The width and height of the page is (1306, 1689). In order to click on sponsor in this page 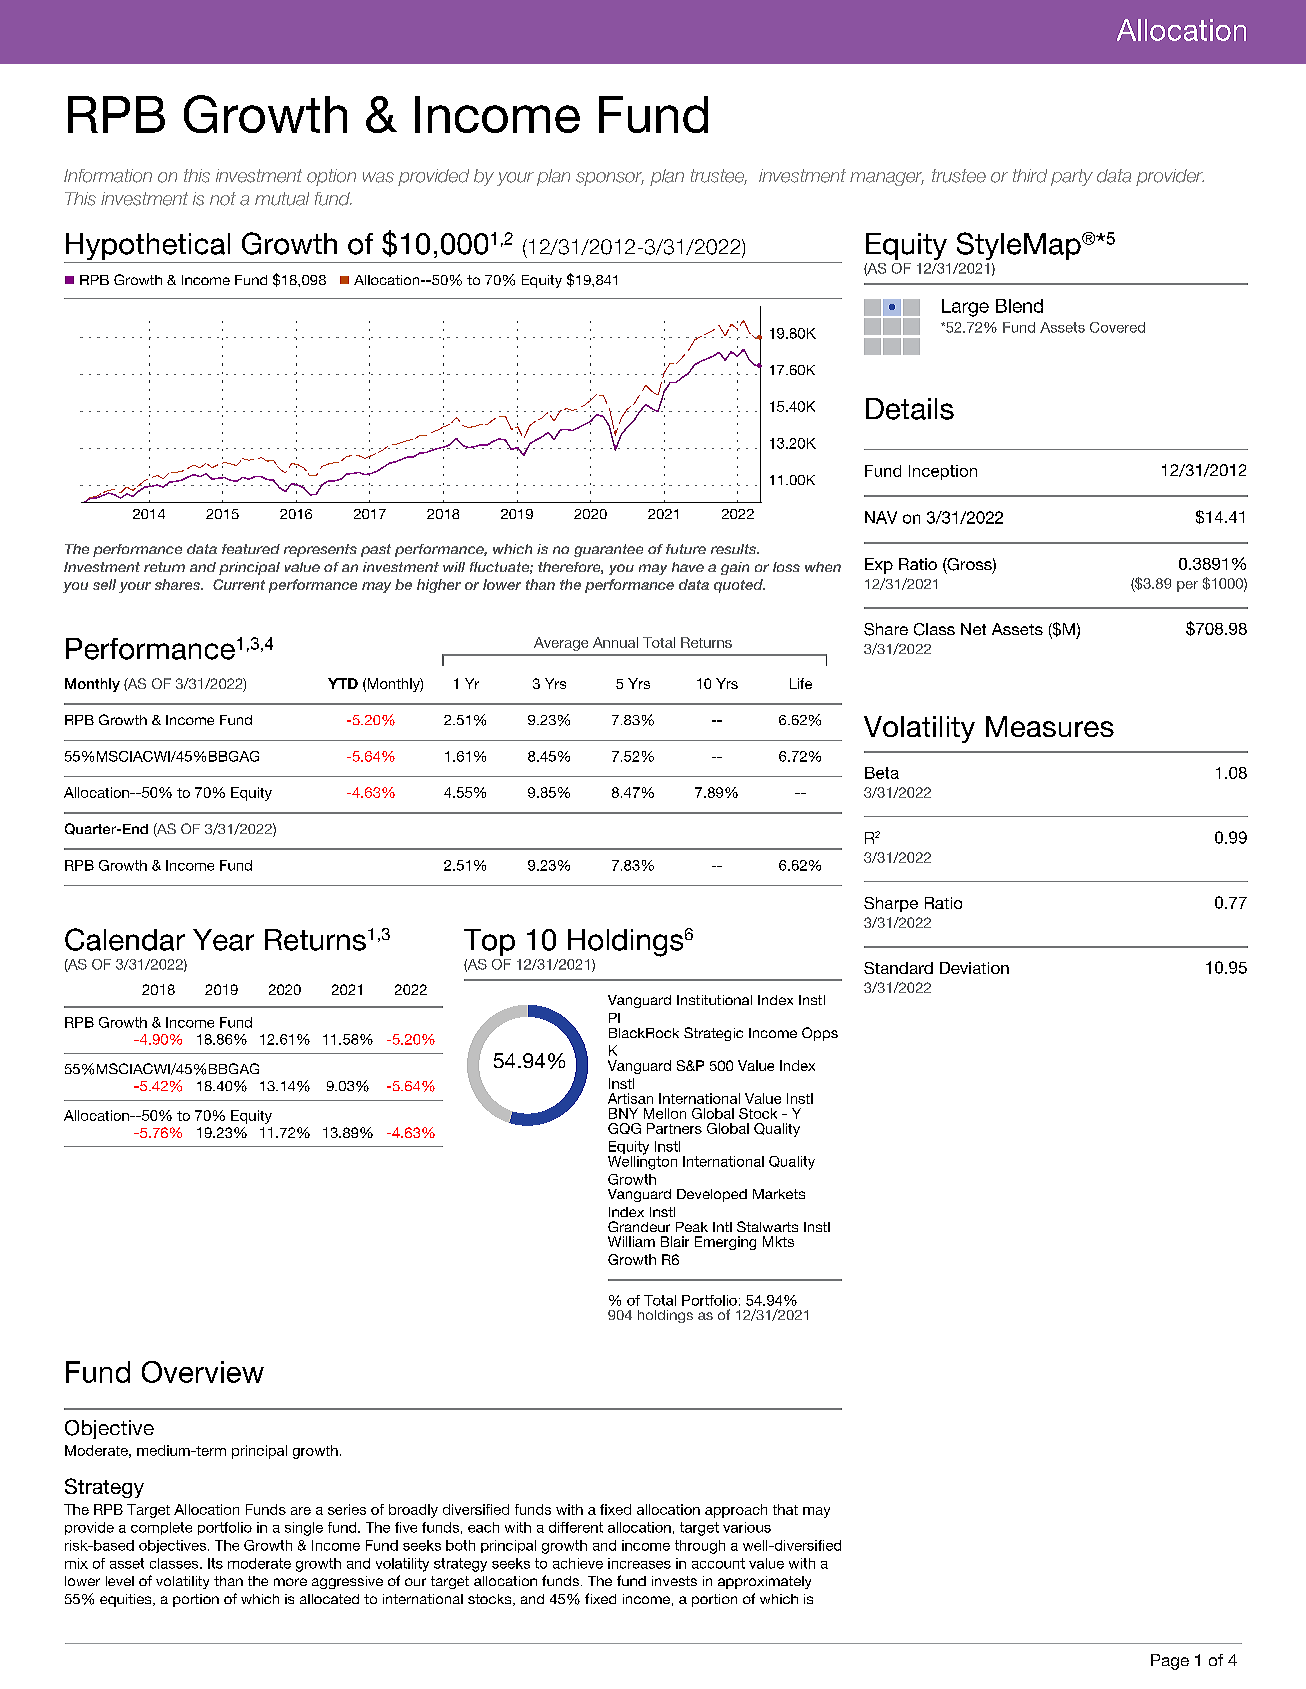, I will do `click(610, 179)`.
